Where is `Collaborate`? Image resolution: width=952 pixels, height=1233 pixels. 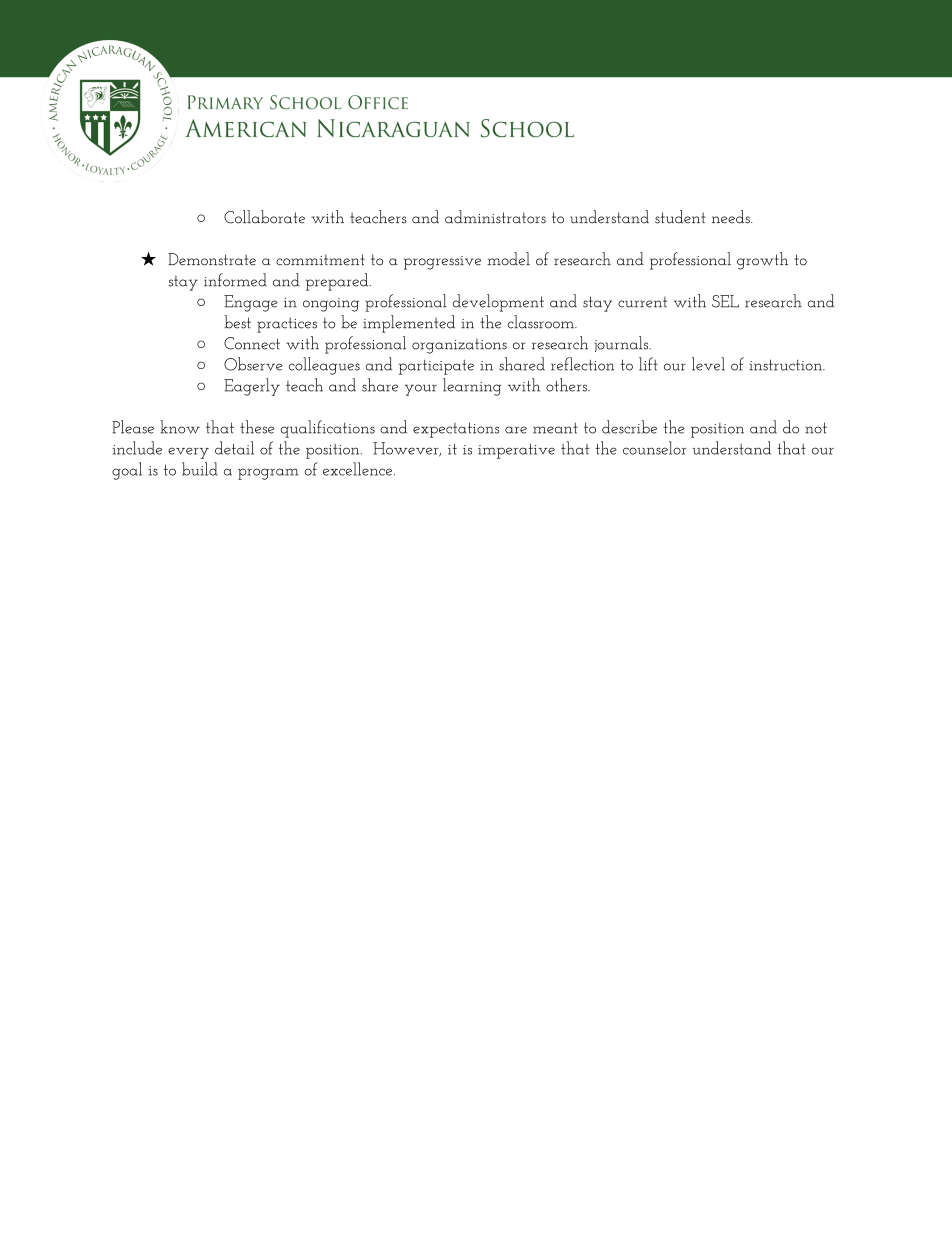 Collaborate is located at coordinates (264, 217).
